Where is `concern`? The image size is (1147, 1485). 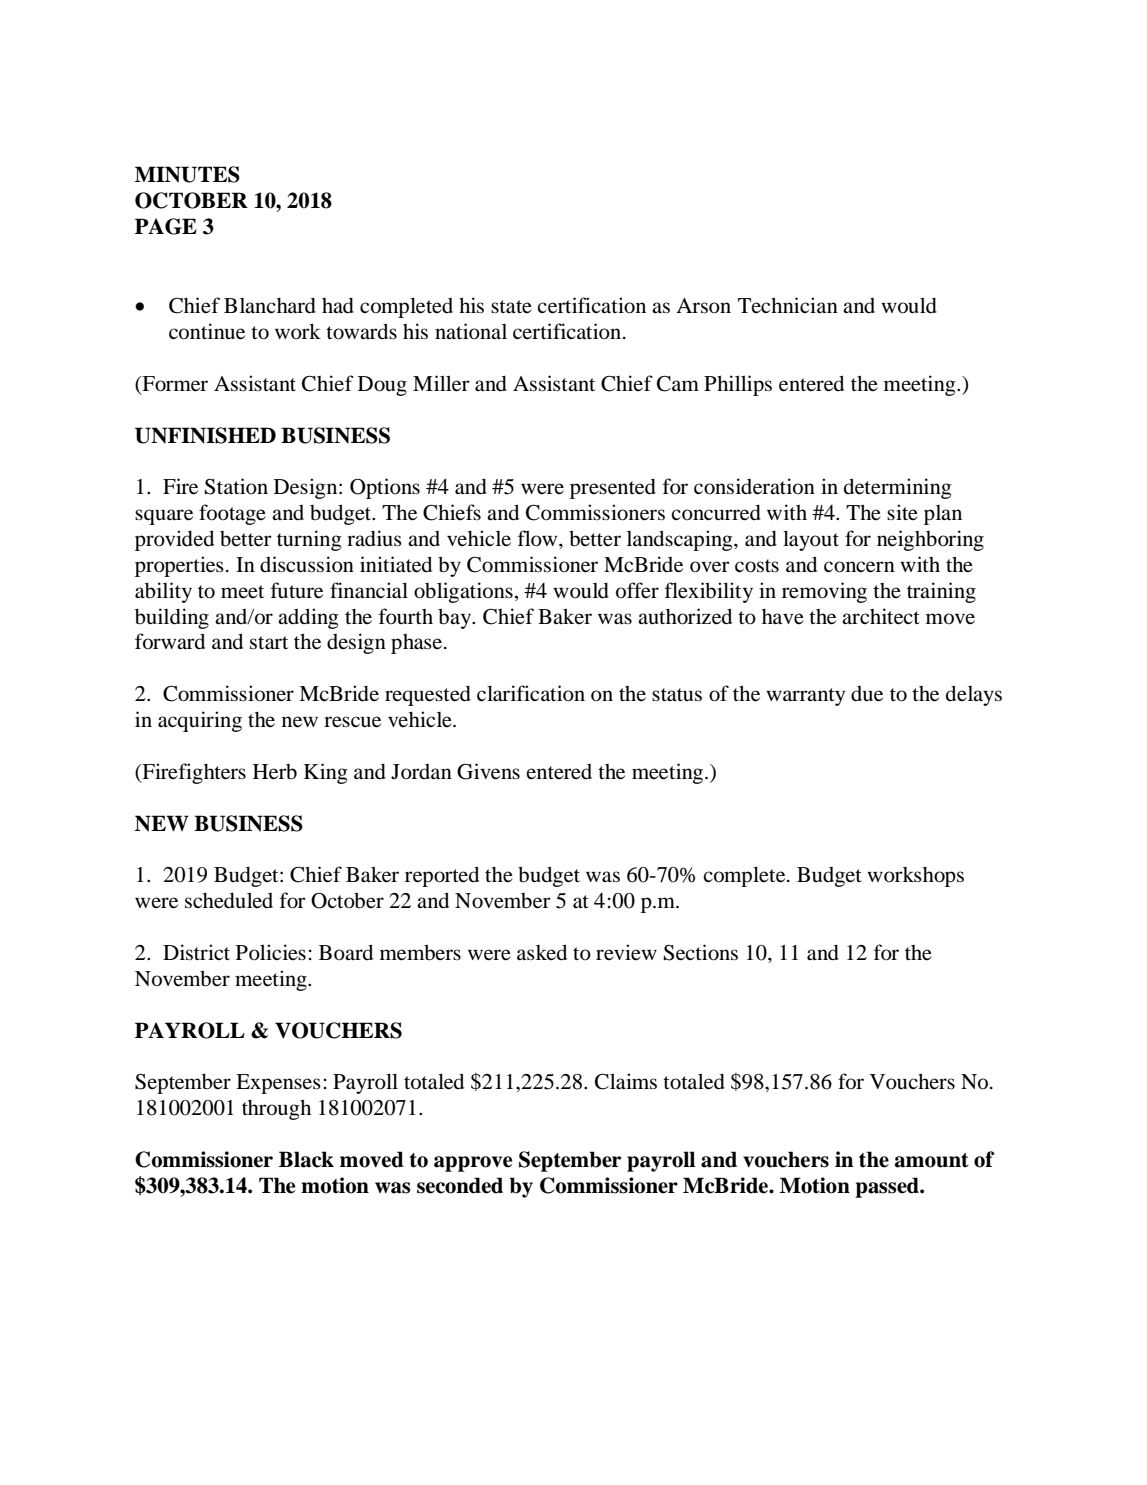 concern is located at coordinates (859, 567).
